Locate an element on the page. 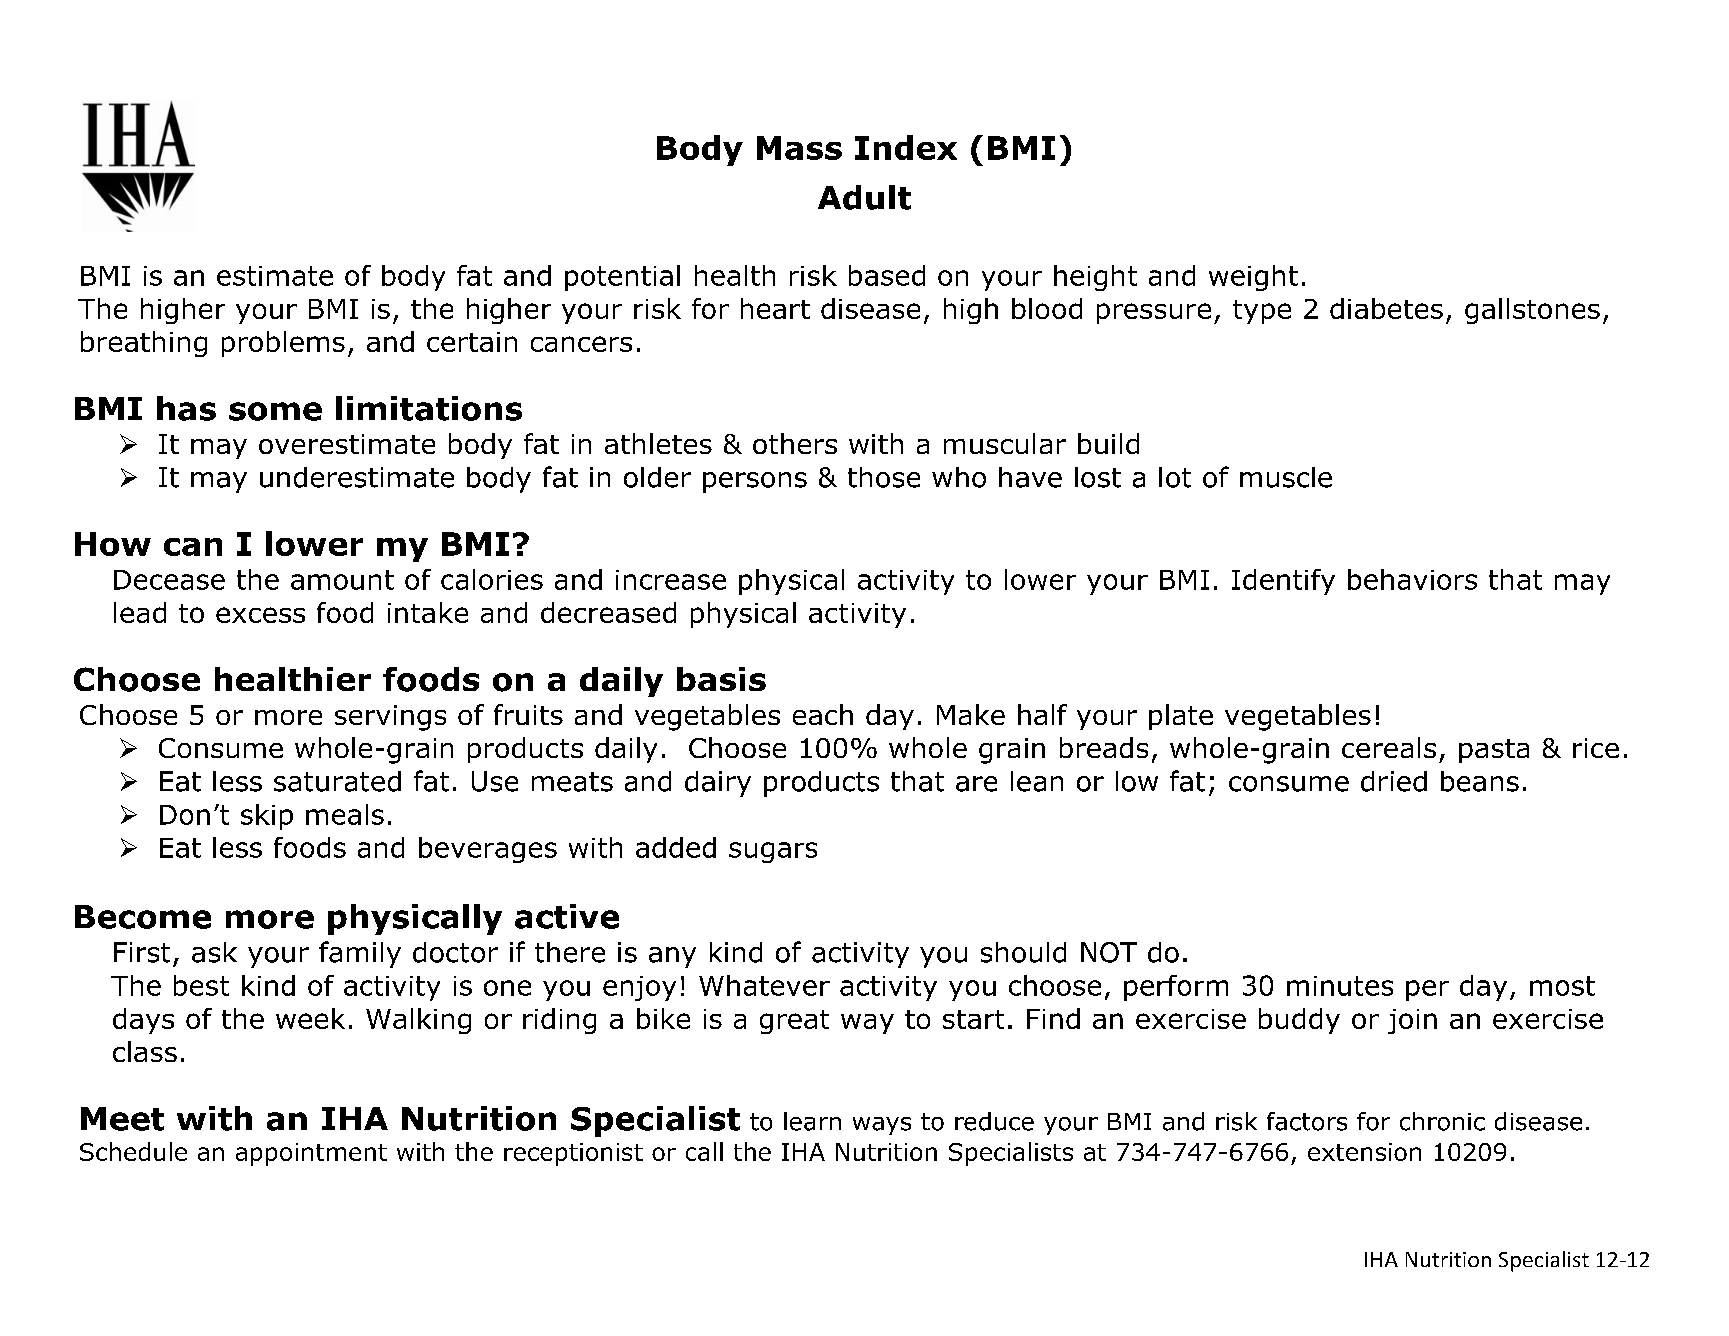 This document has width=1729, height=1336. ways is located at coordinates (882, 1126).
